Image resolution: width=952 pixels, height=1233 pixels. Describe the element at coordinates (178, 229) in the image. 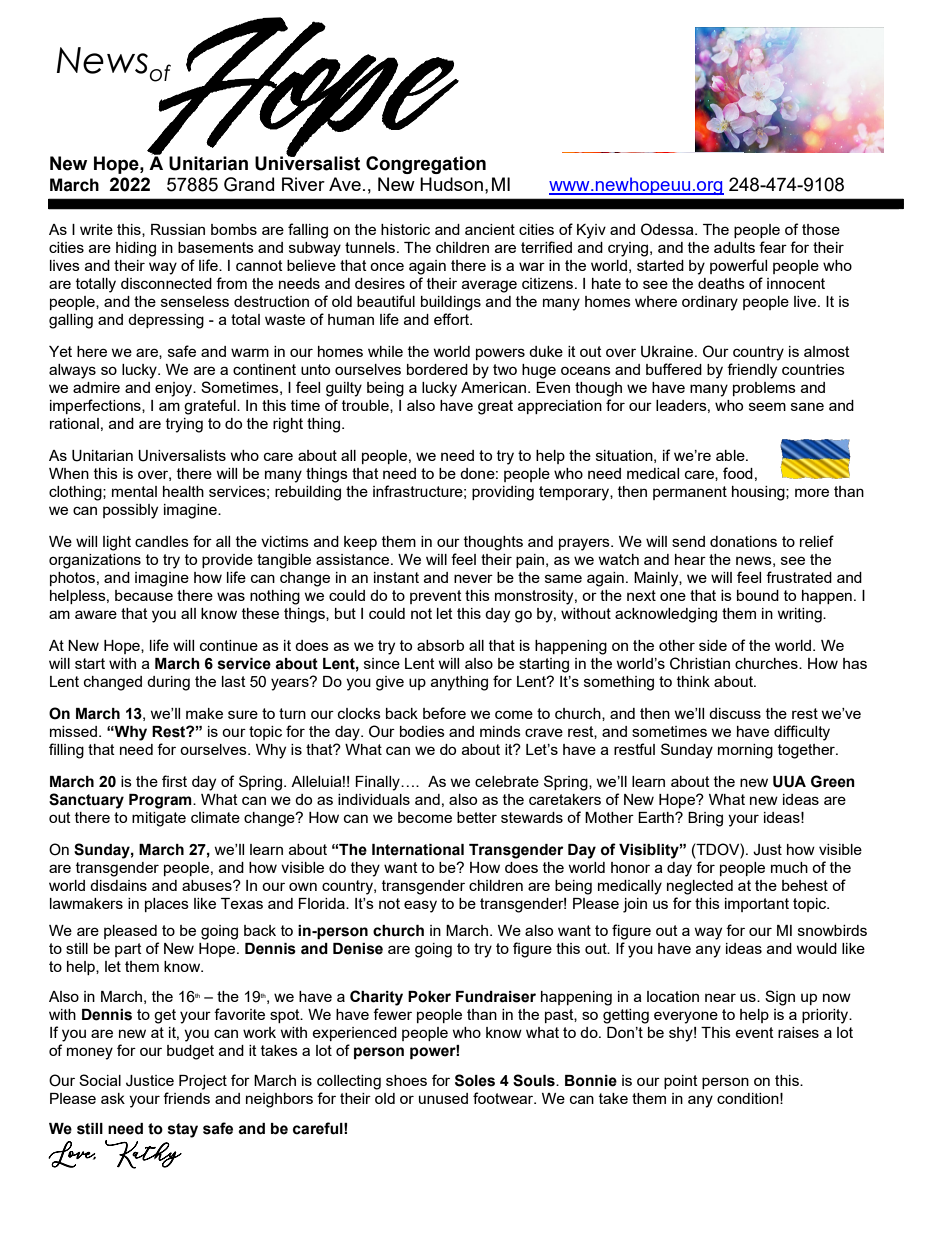

I see `Russian` at that location.
